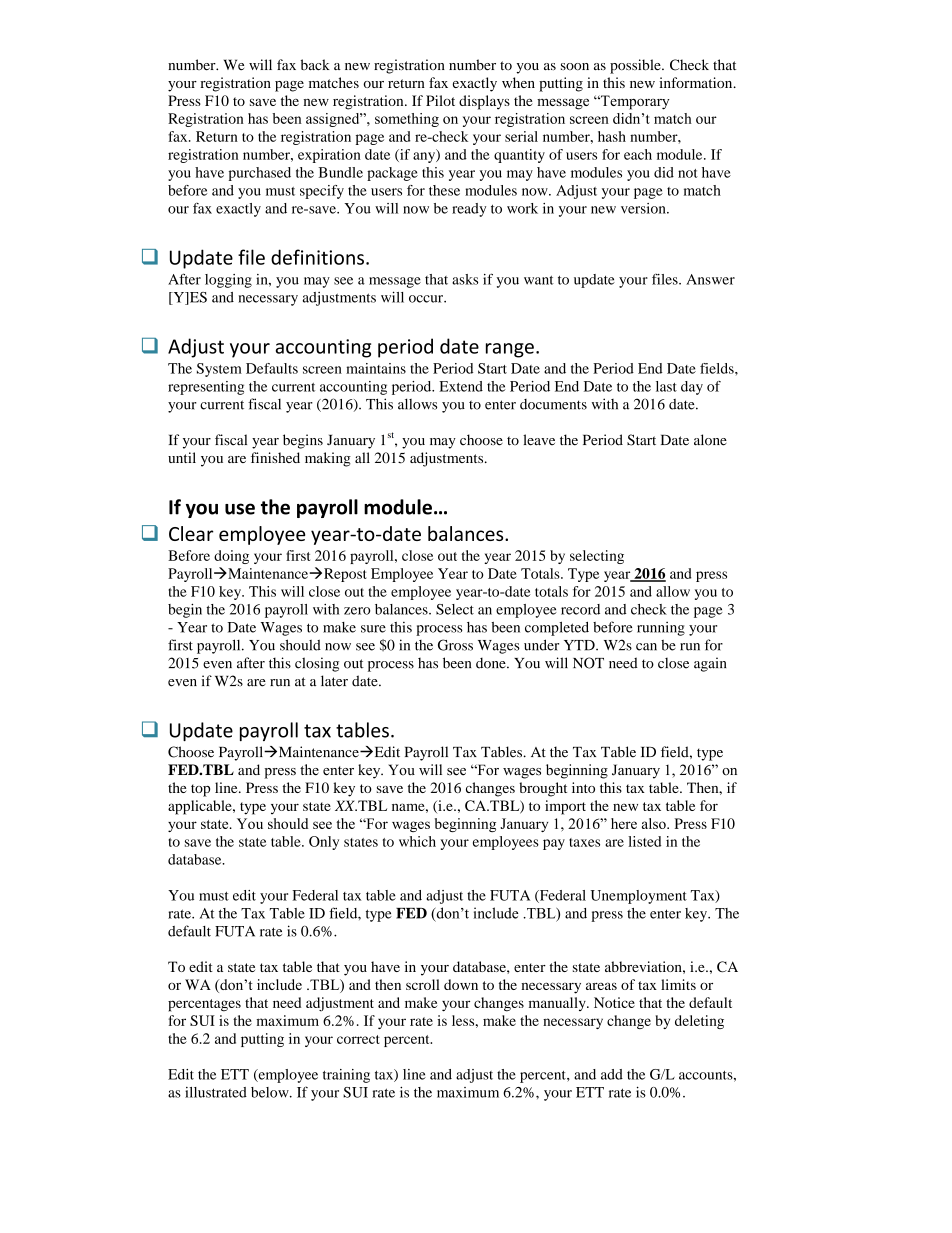  I want to click on Gross, so click(455, 645).
